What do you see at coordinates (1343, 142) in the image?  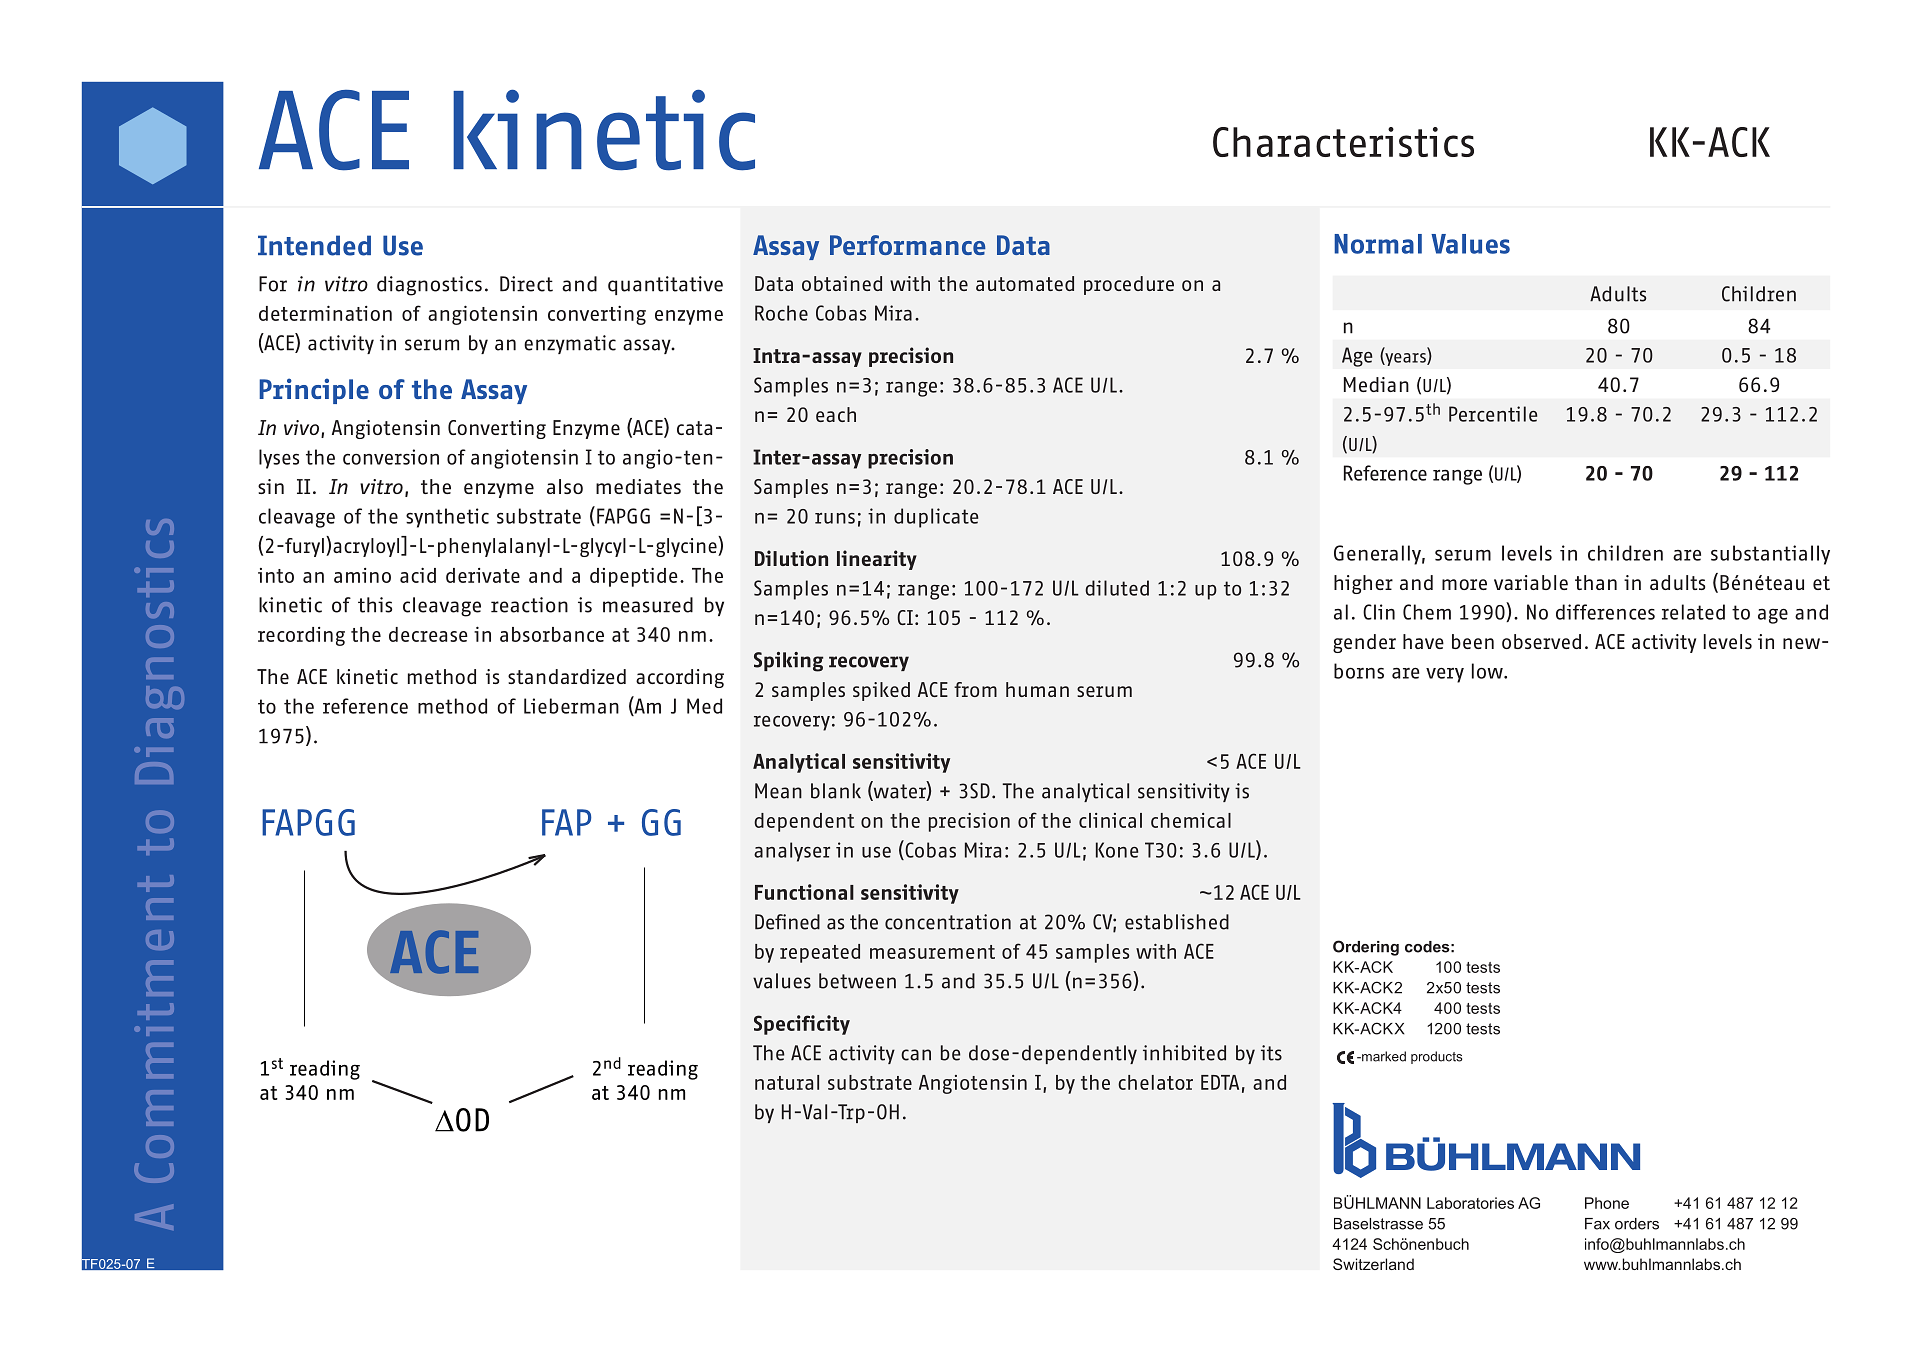 I see `Characteristics` at bounding box center [1343, 142].
